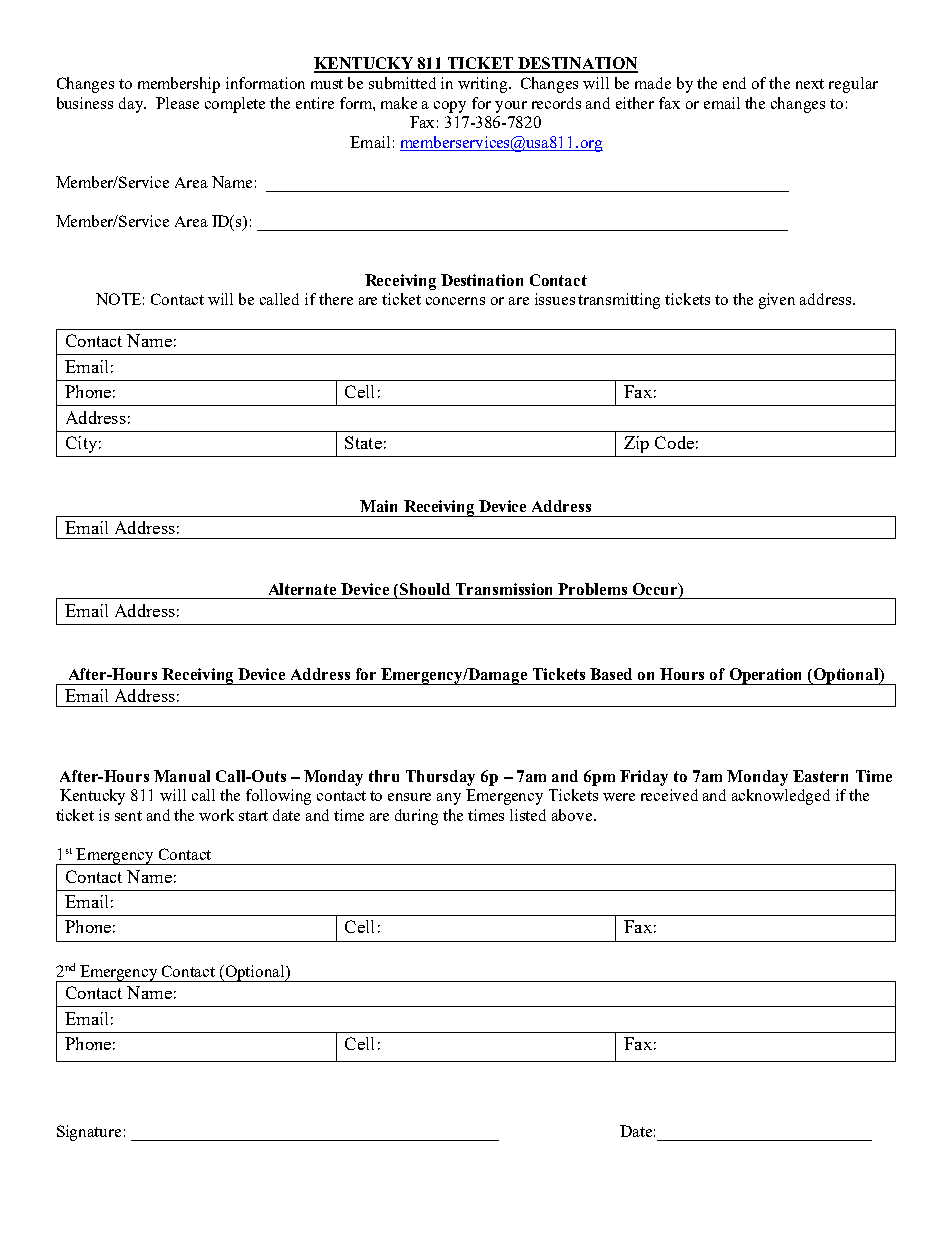  What do you see at coordinates (450, 107) in the document?
I see `copy` at bounding box center [450, 107].
